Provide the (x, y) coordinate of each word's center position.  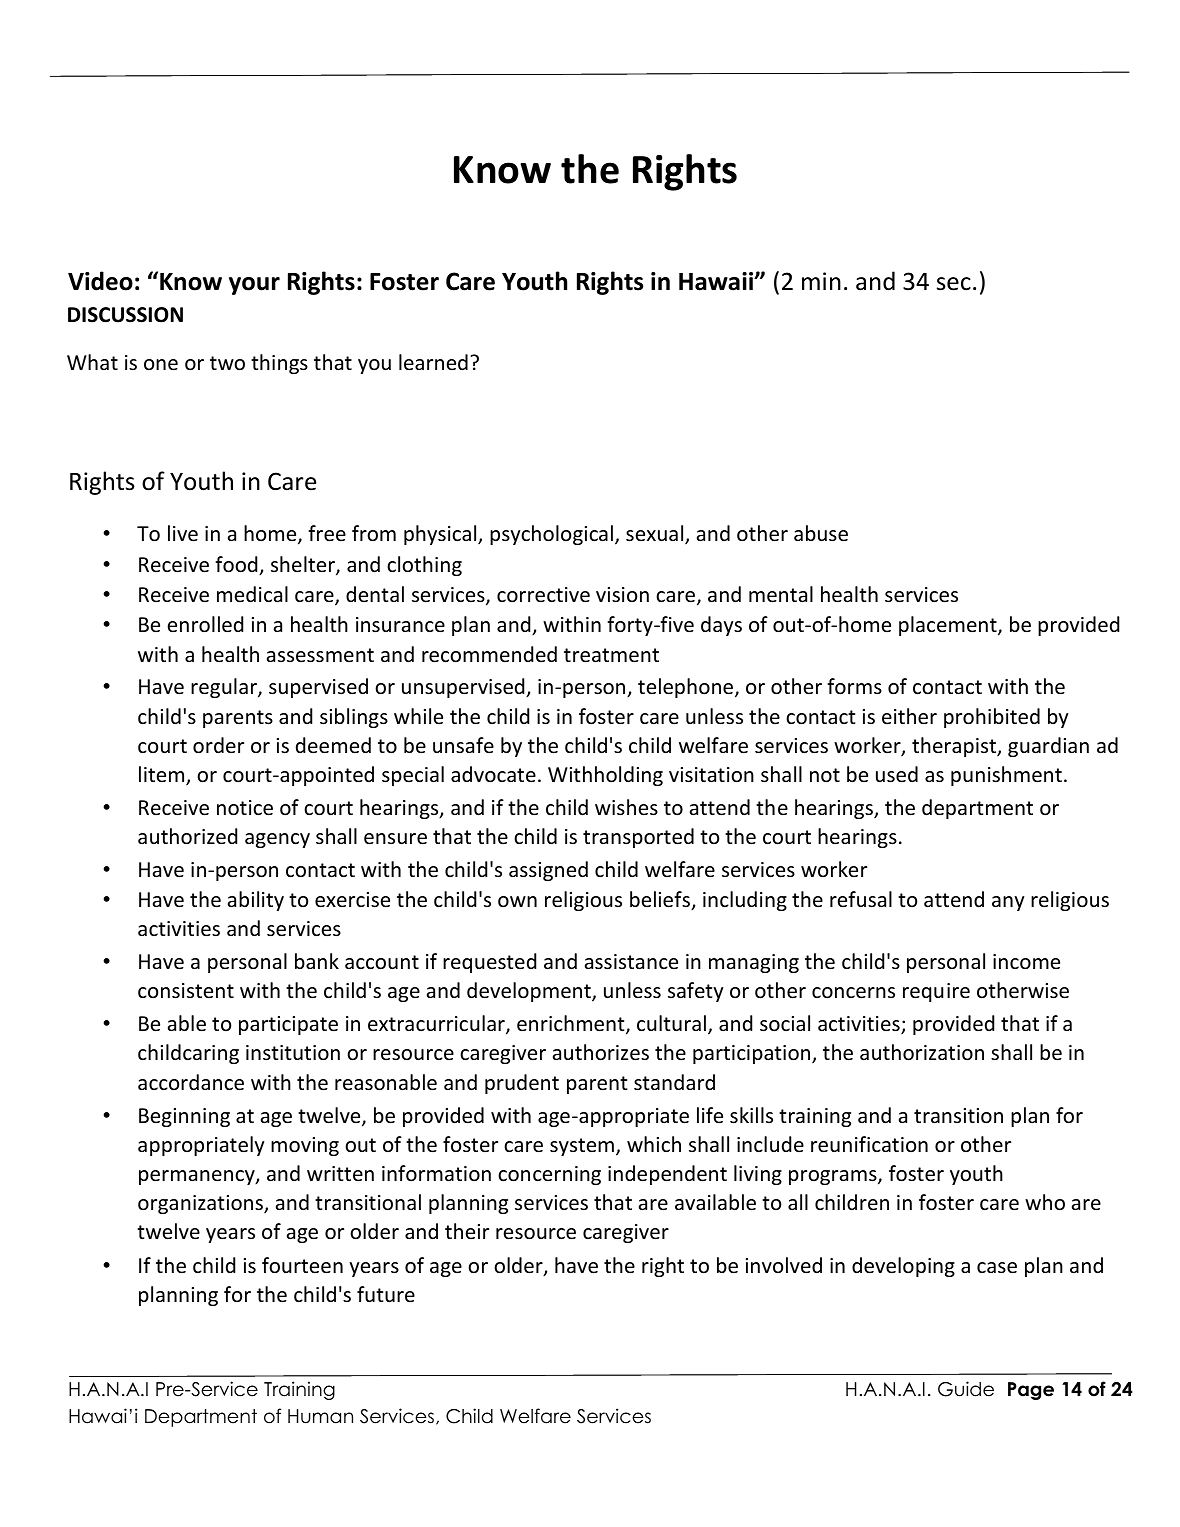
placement (949, 626)
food (237, 565)
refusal (861, 899)
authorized (187, 836)
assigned (548, 871)
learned (433, 362)
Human (320, 1416)
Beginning (184, 1117)
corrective (543, 595)
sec (954, 284)
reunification (869, 1144)
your (254, 286)
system (583, 1147)
